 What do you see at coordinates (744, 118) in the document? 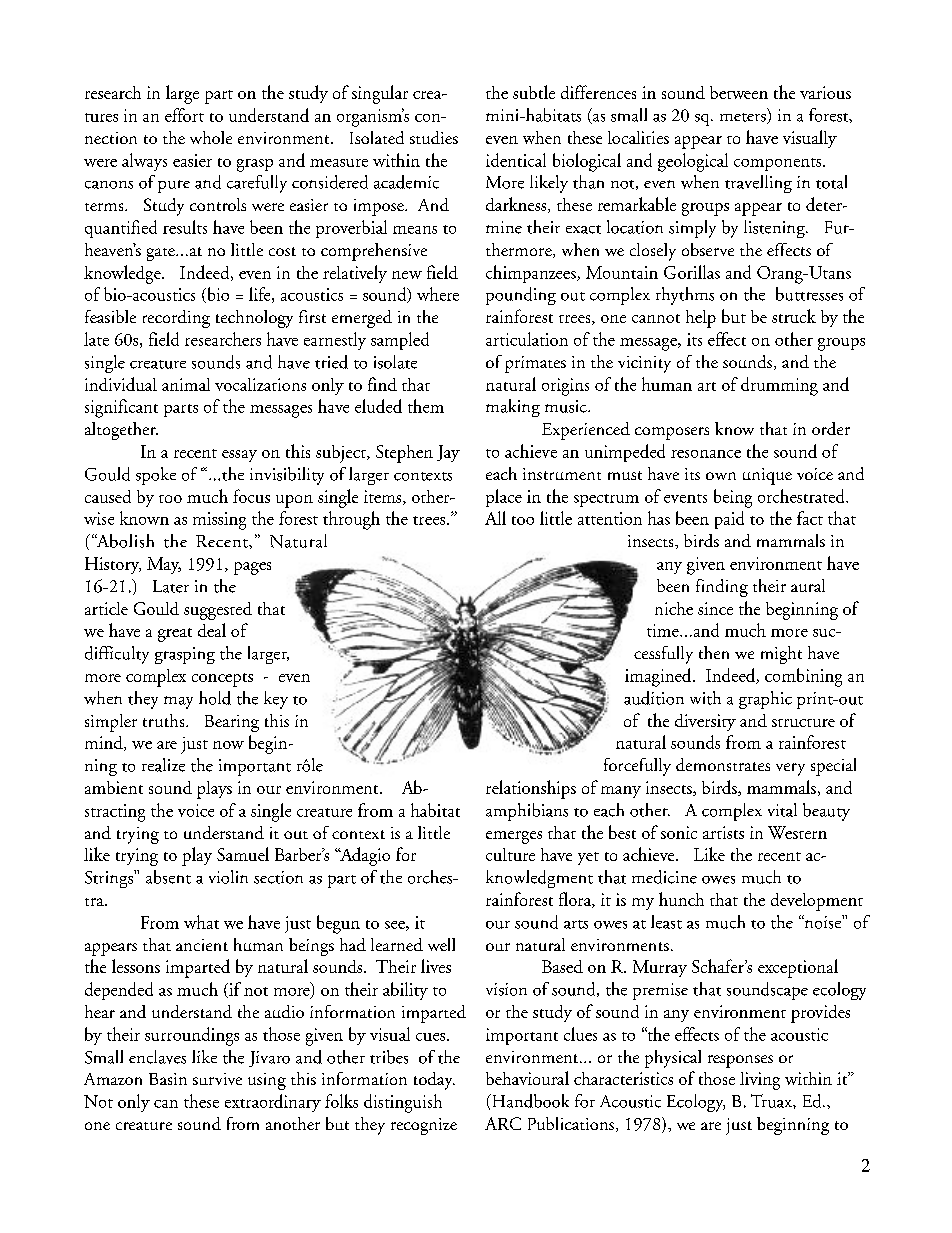
I see `meters` at bounding box center [744, 118].
